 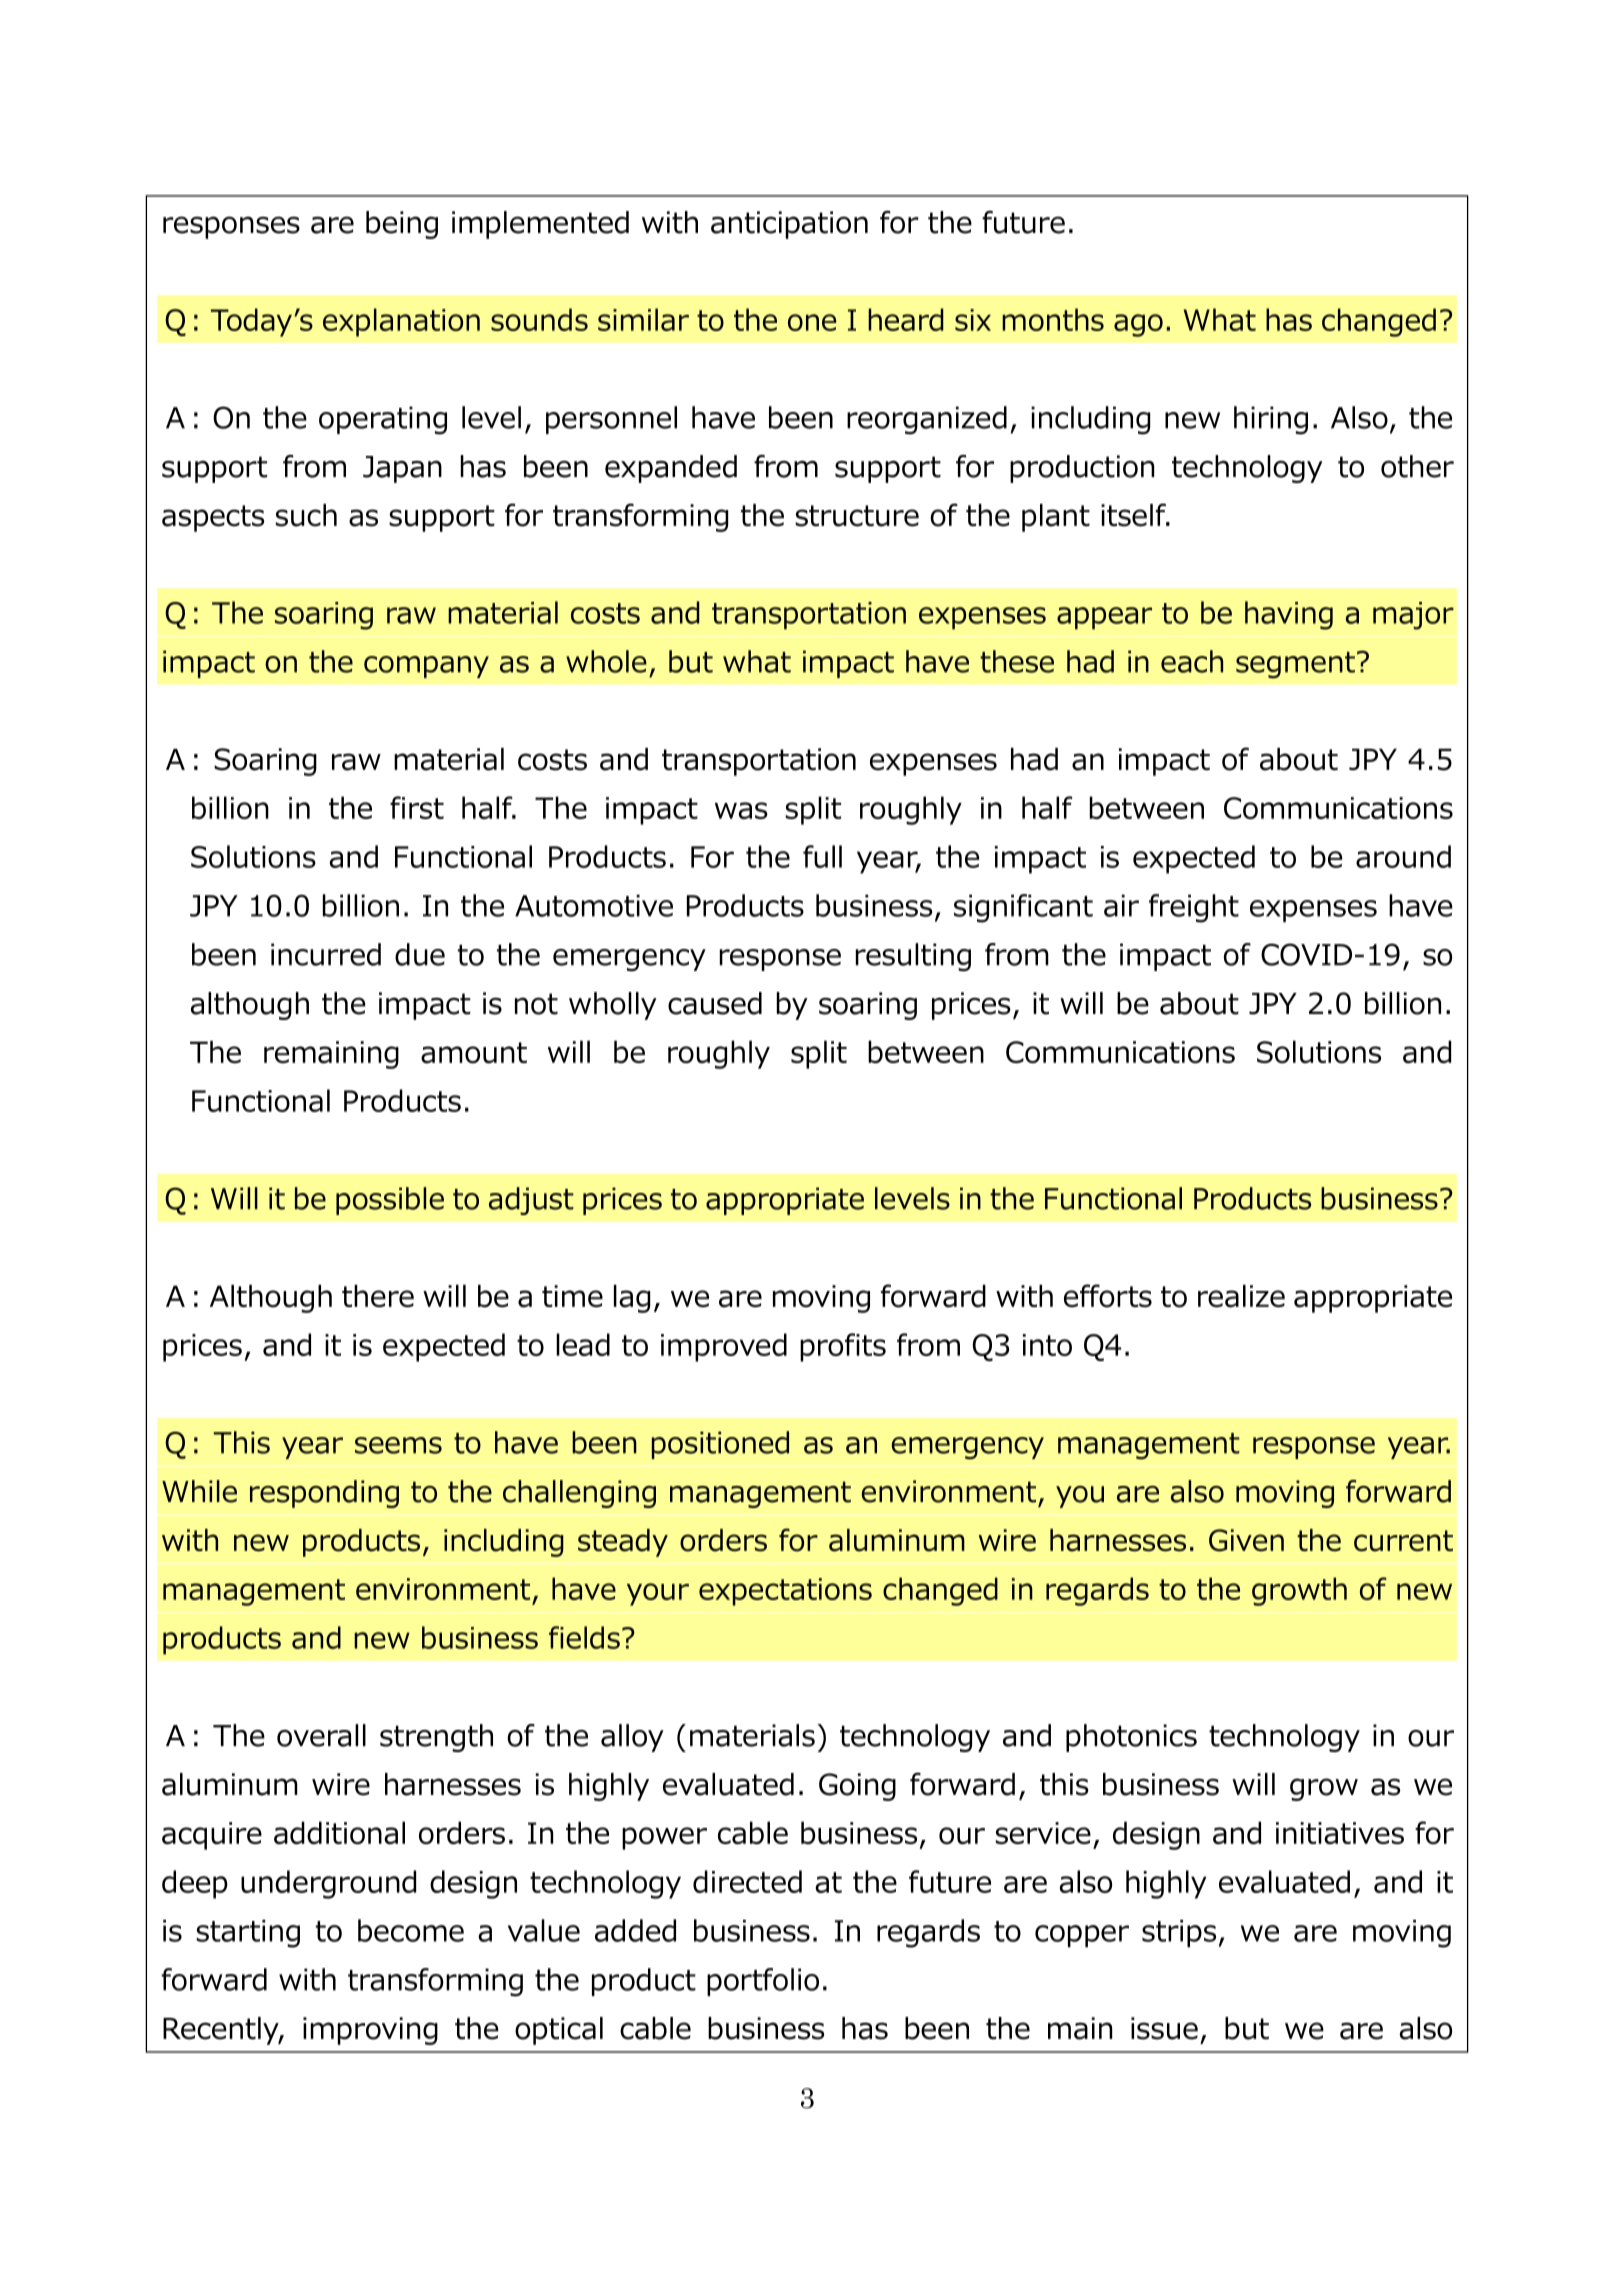 What do you see at coordinates (789, 225) in the page?
I see `anticipation` at bounding box center [789, 225].
